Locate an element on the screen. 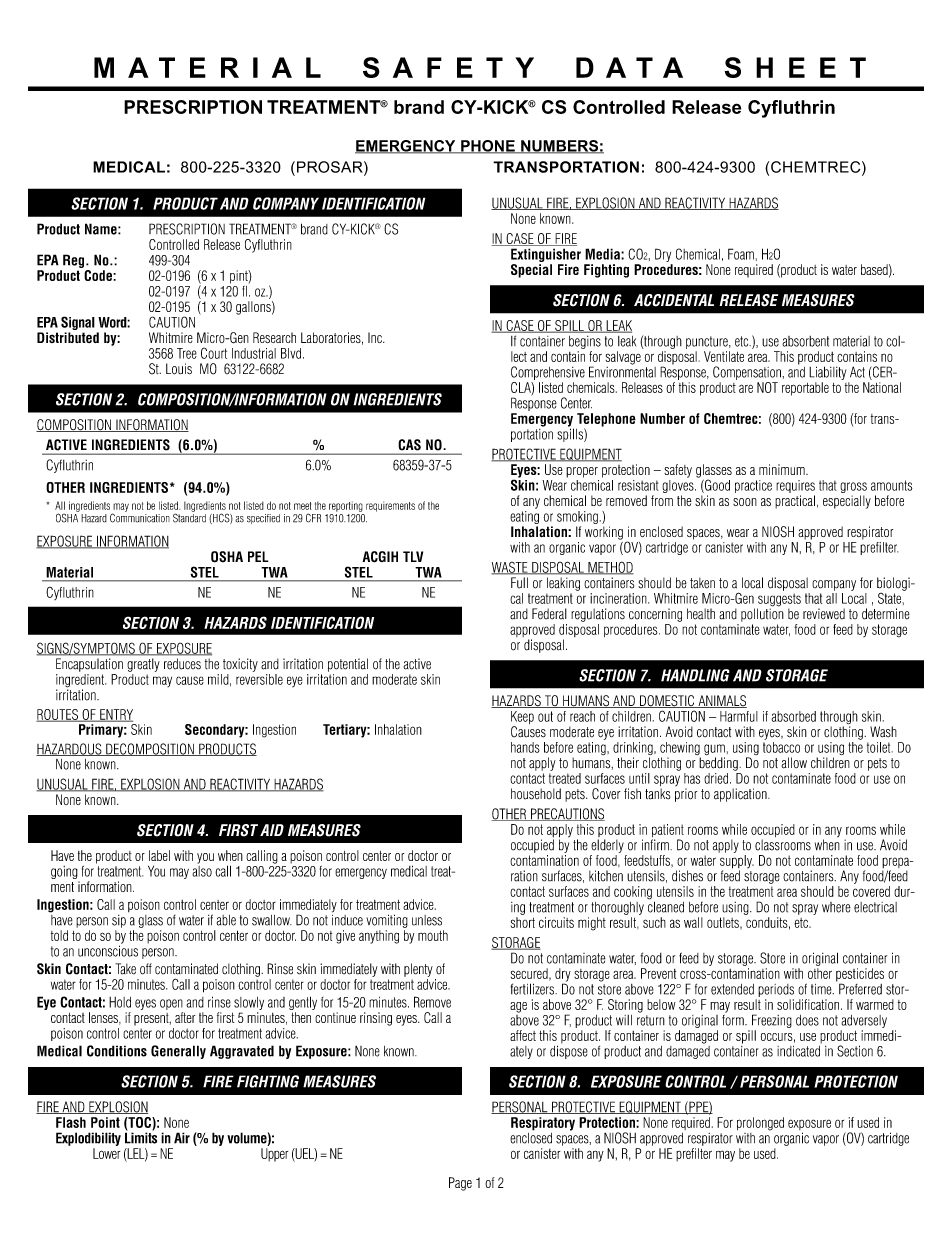  proper is located at coordinates (582, 472).
